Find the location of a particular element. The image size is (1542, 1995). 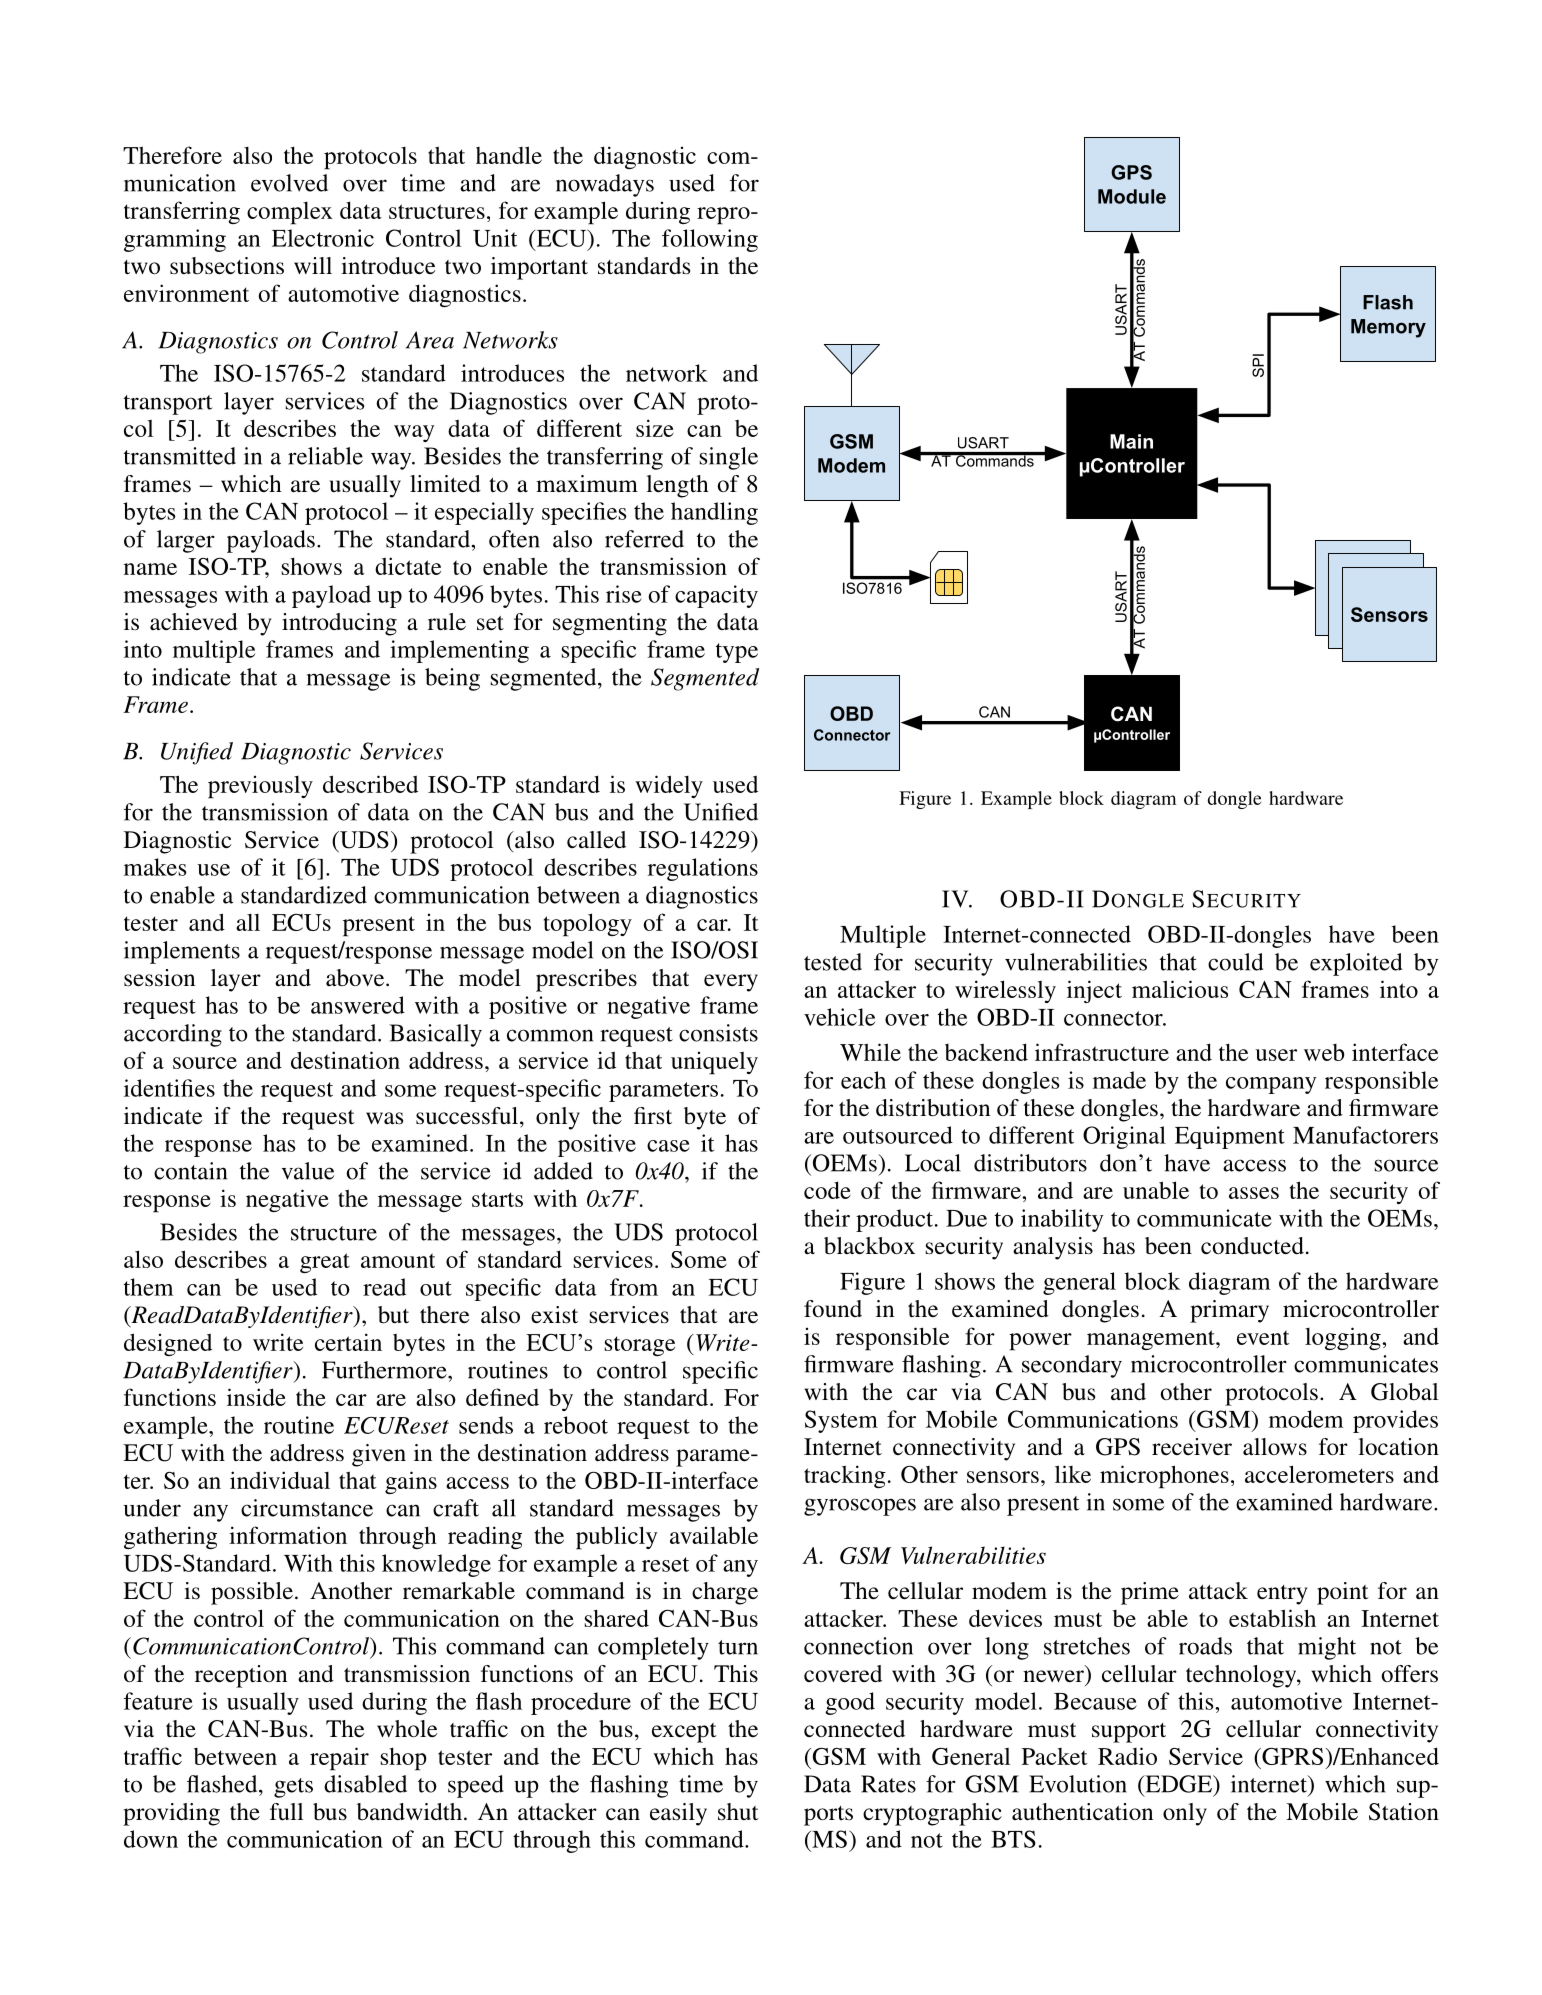

every is located at coordinates (731, 983).
